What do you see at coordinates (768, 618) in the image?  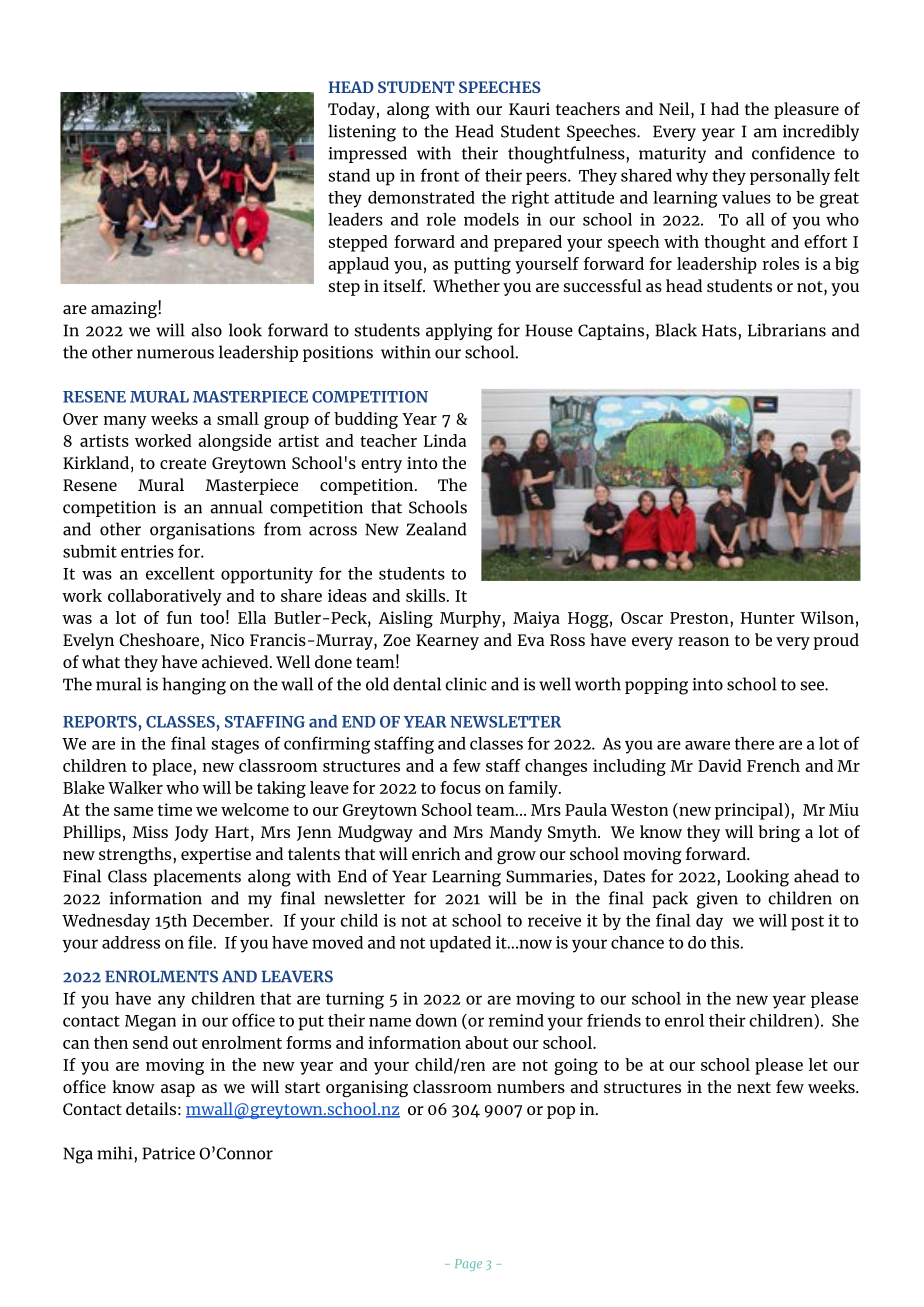 I see `Hunter` at bounding box center [768, 618].
